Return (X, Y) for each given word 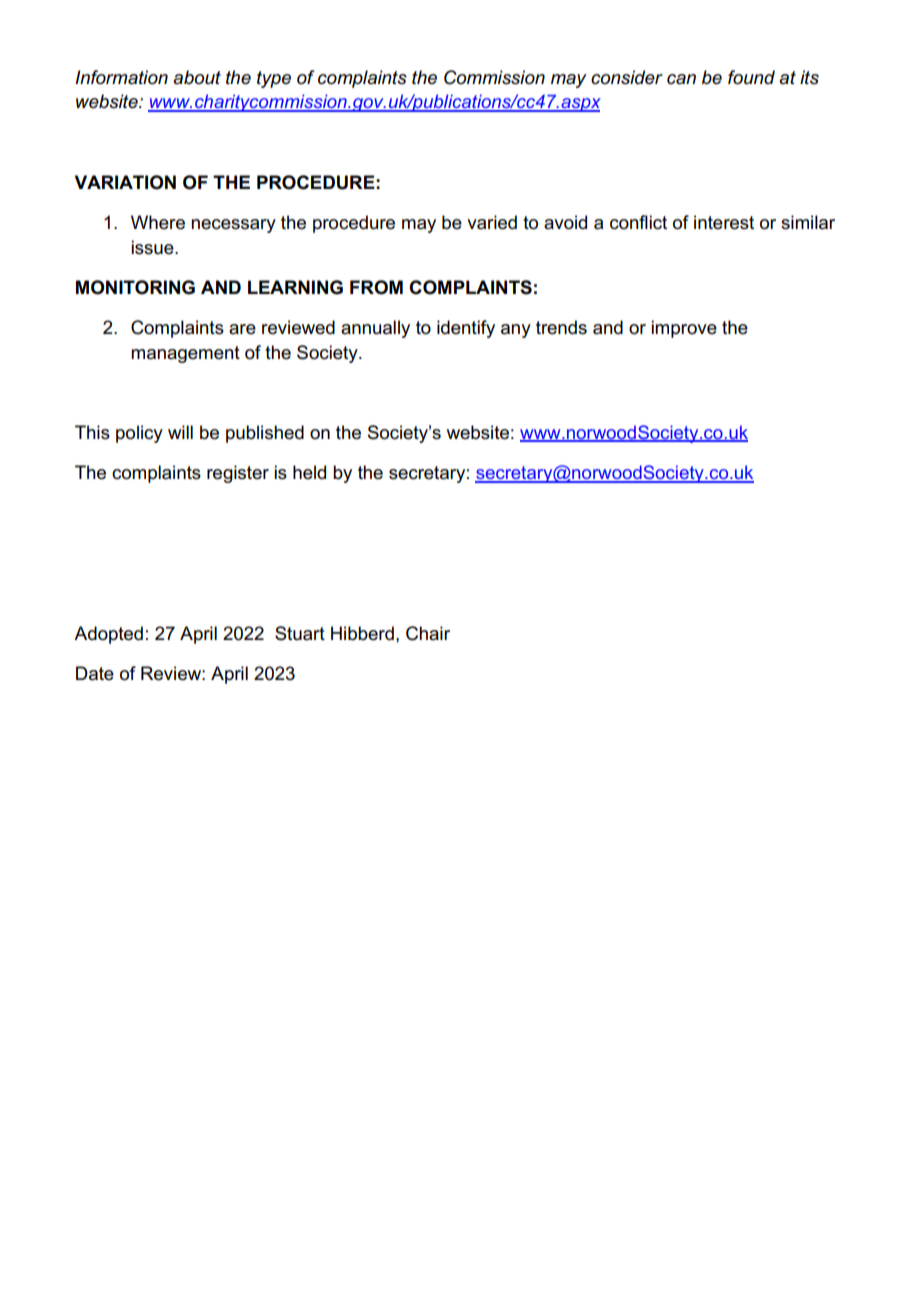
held (309, 472)
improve (684, 329)
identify (466, 329)
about (197, 77)
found (751, 77)
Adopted (108, 635)
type (274, 79)
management (185, 354)
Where (158, 222)
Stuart (300, 633)
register (238, 474)
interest (724, 222)
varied (492, 222)
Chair (428, 633)
